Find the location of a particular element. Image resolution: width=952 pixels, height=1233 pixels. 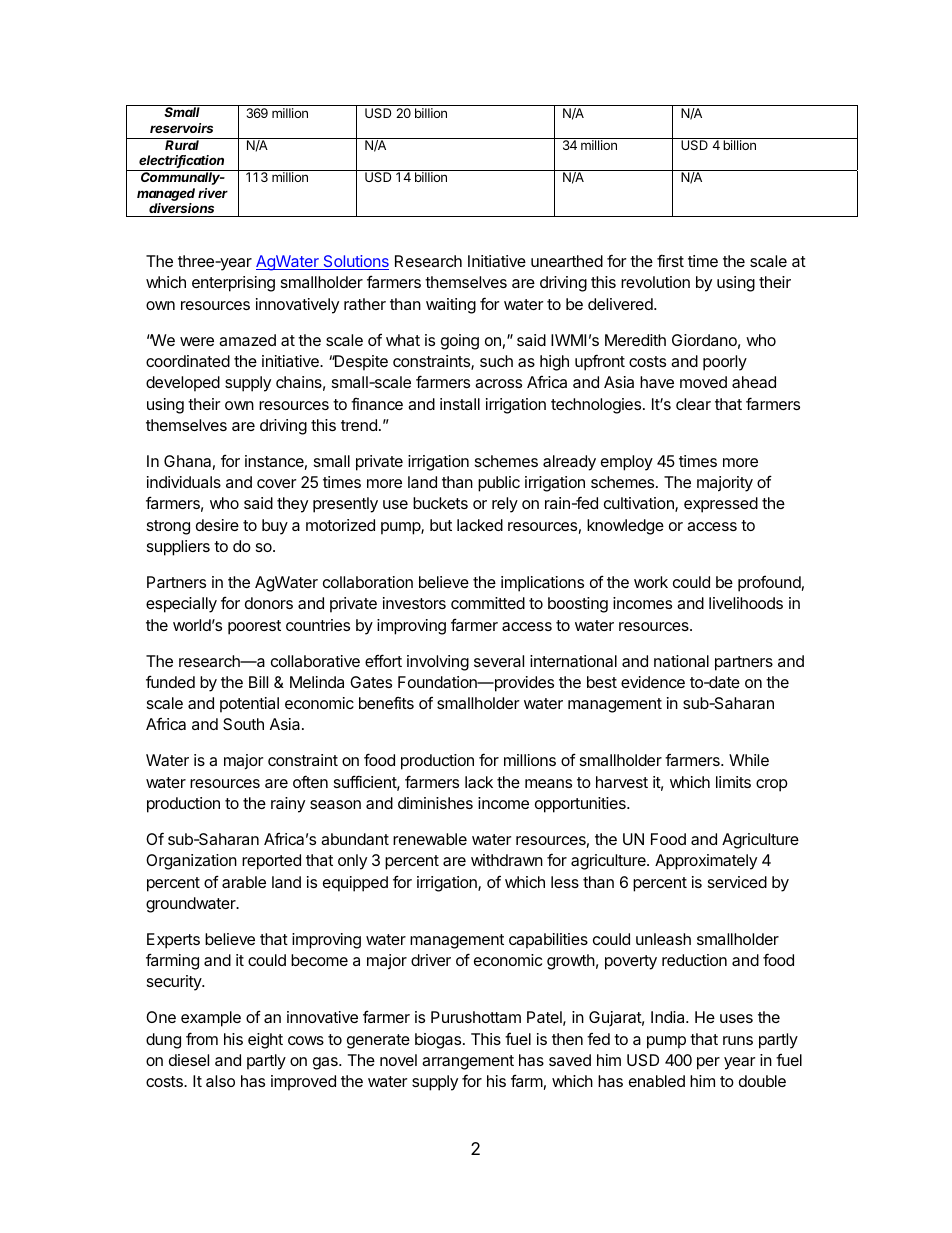

eight is located at coordinates (265, 1041).
